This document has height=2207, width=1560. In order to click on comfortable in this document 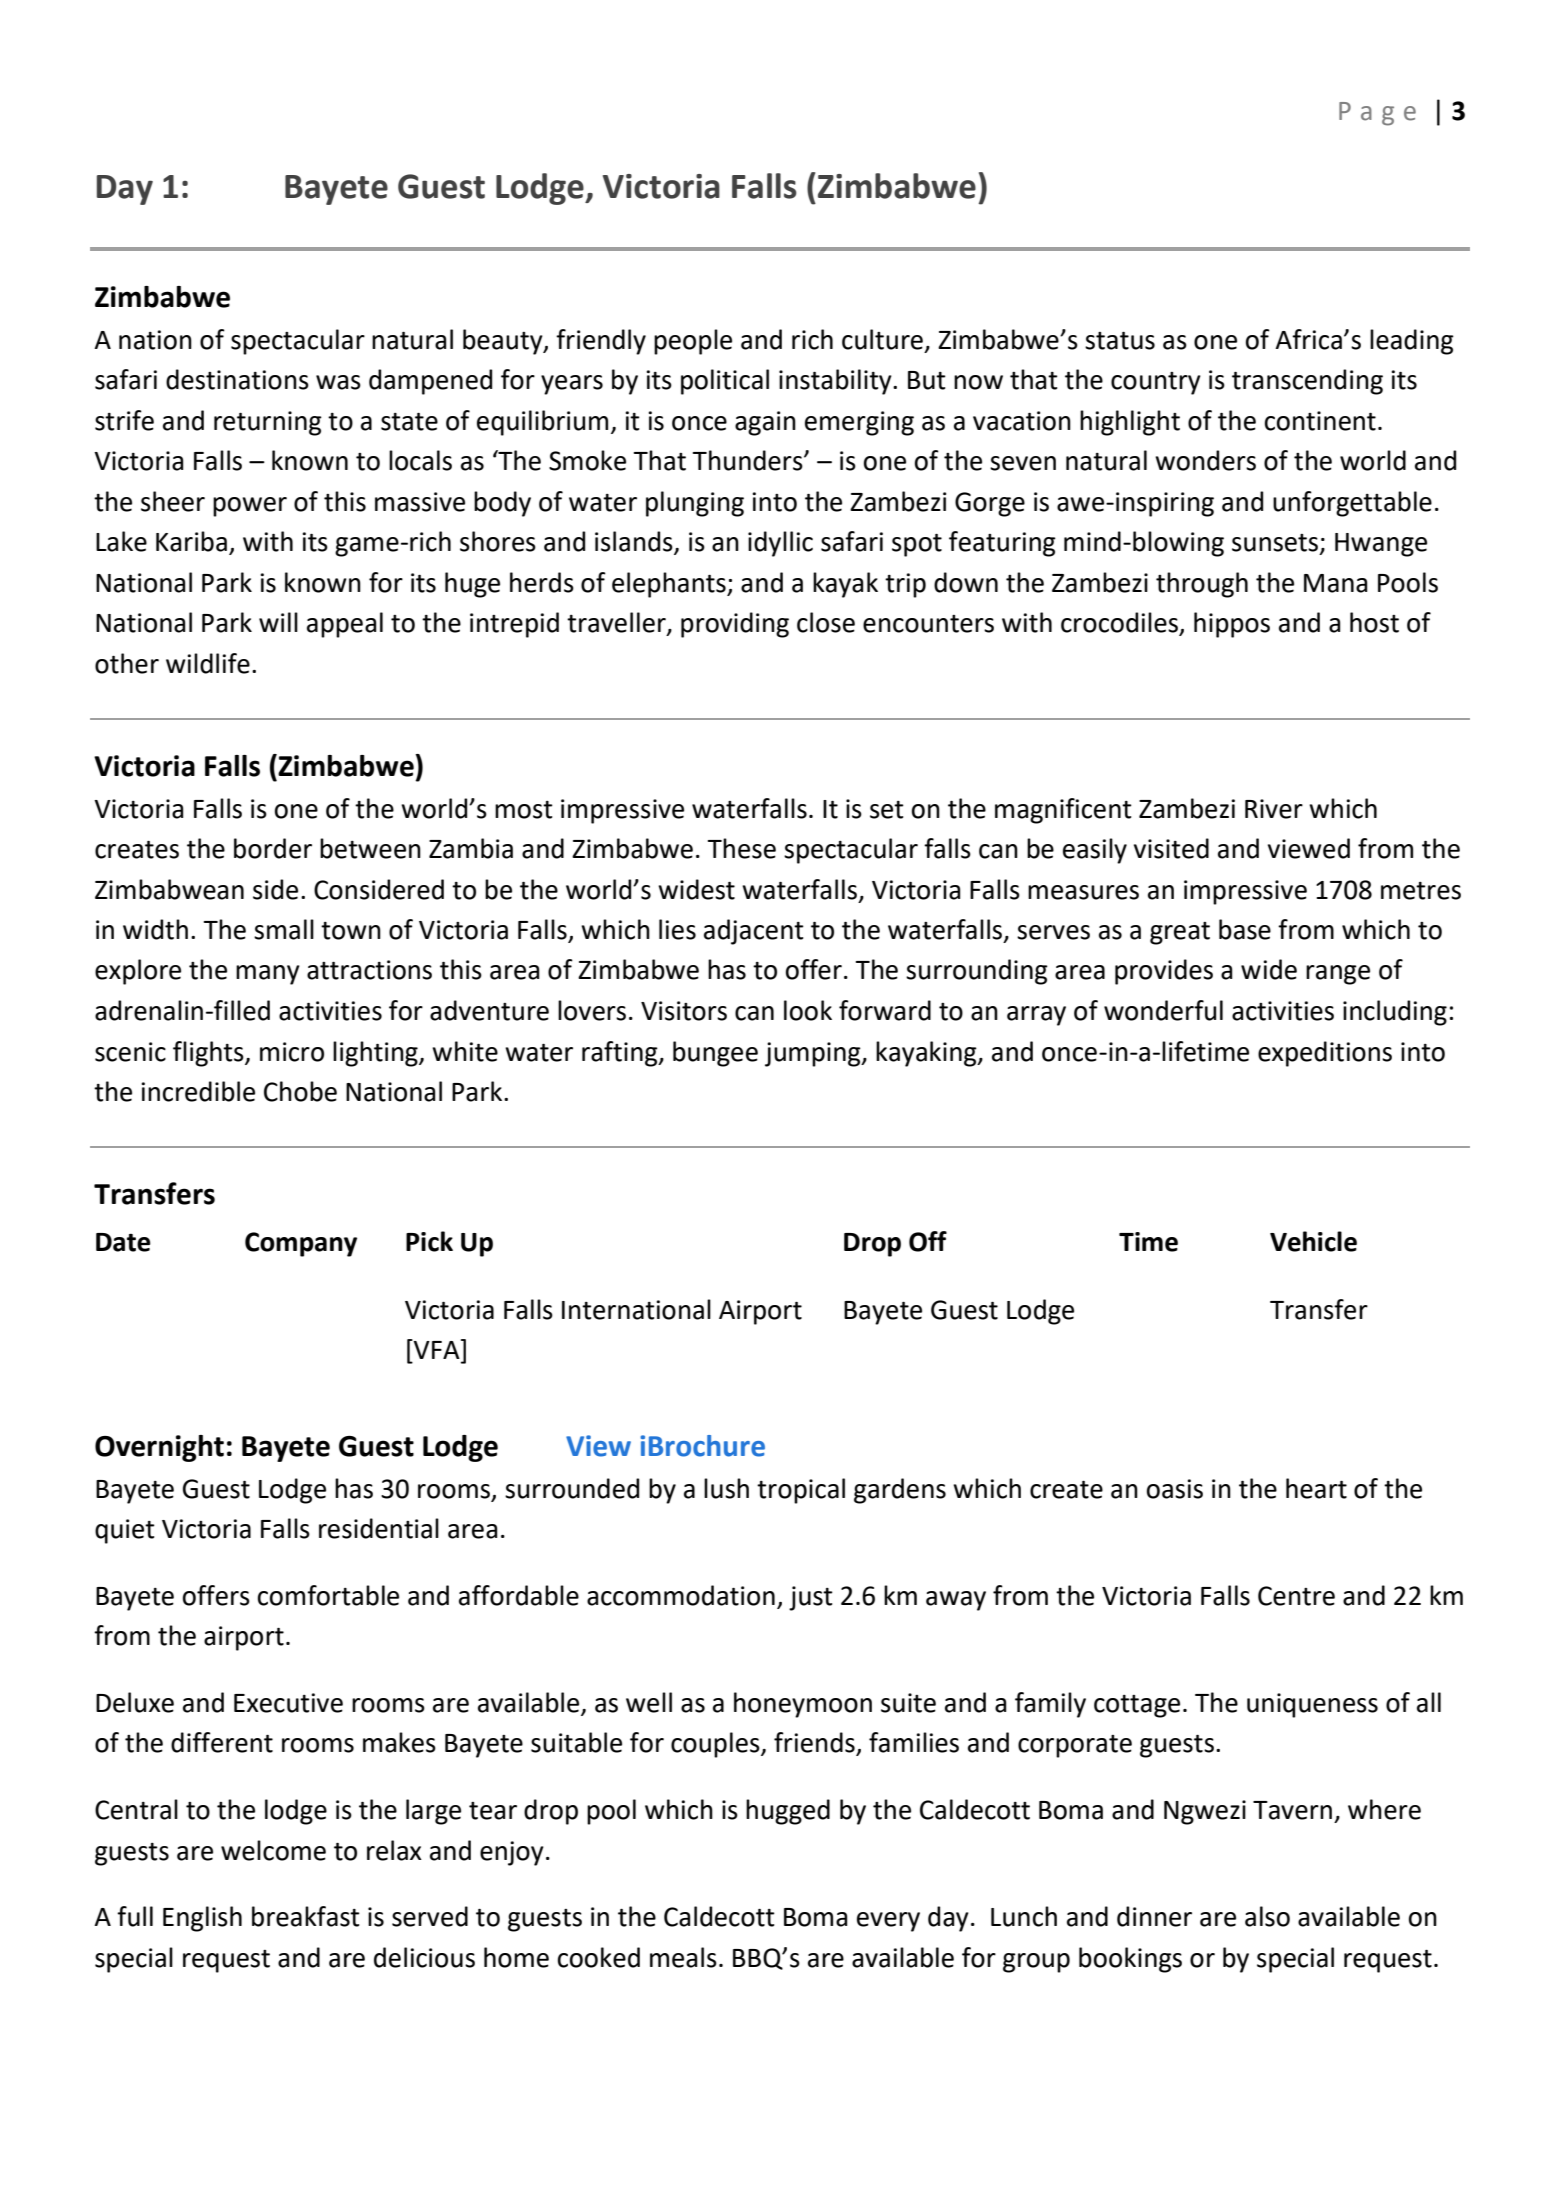, I will do `click(328, 1595)`.
